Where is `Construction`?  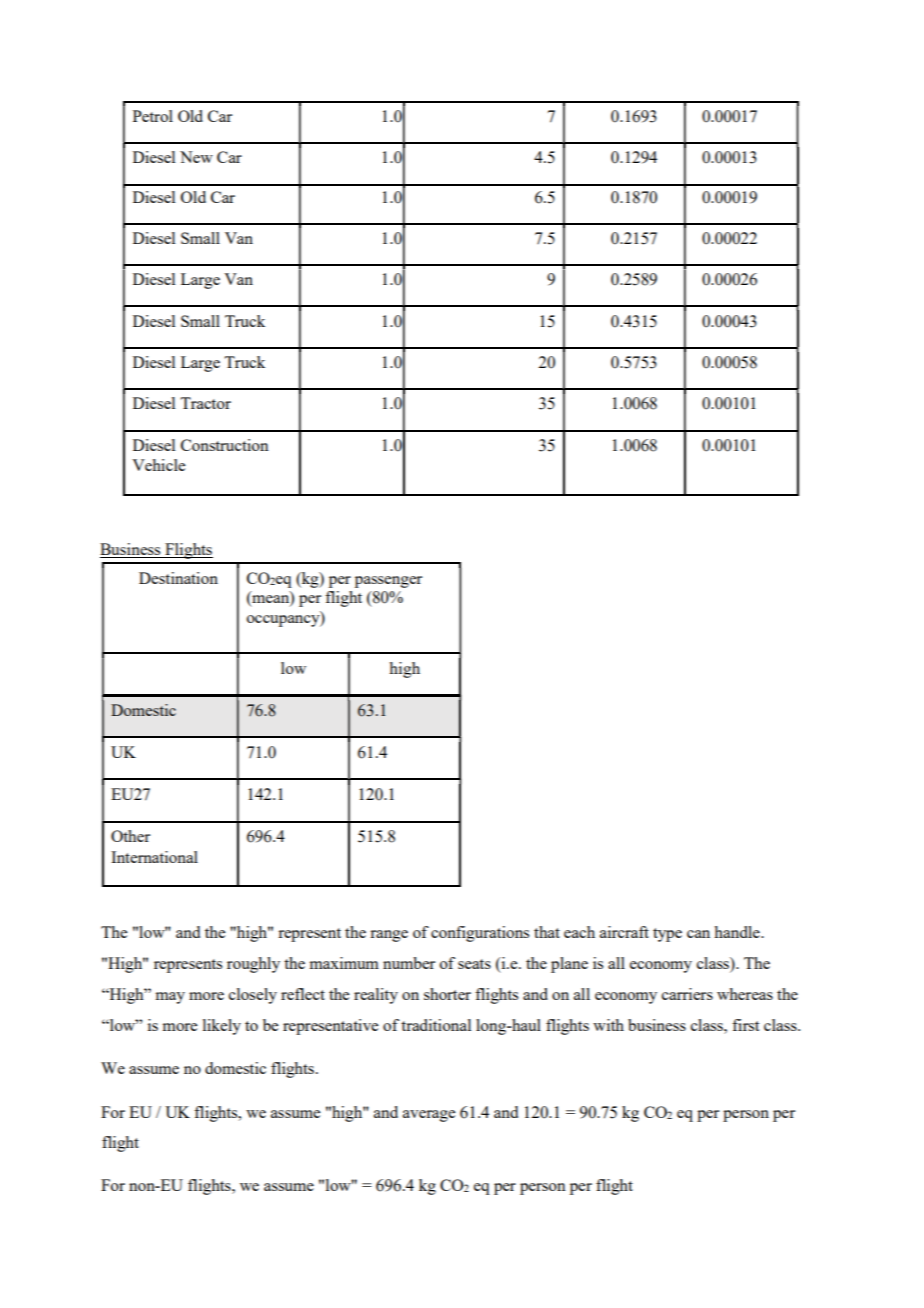
Construction is located at coordinates (225, 445).
